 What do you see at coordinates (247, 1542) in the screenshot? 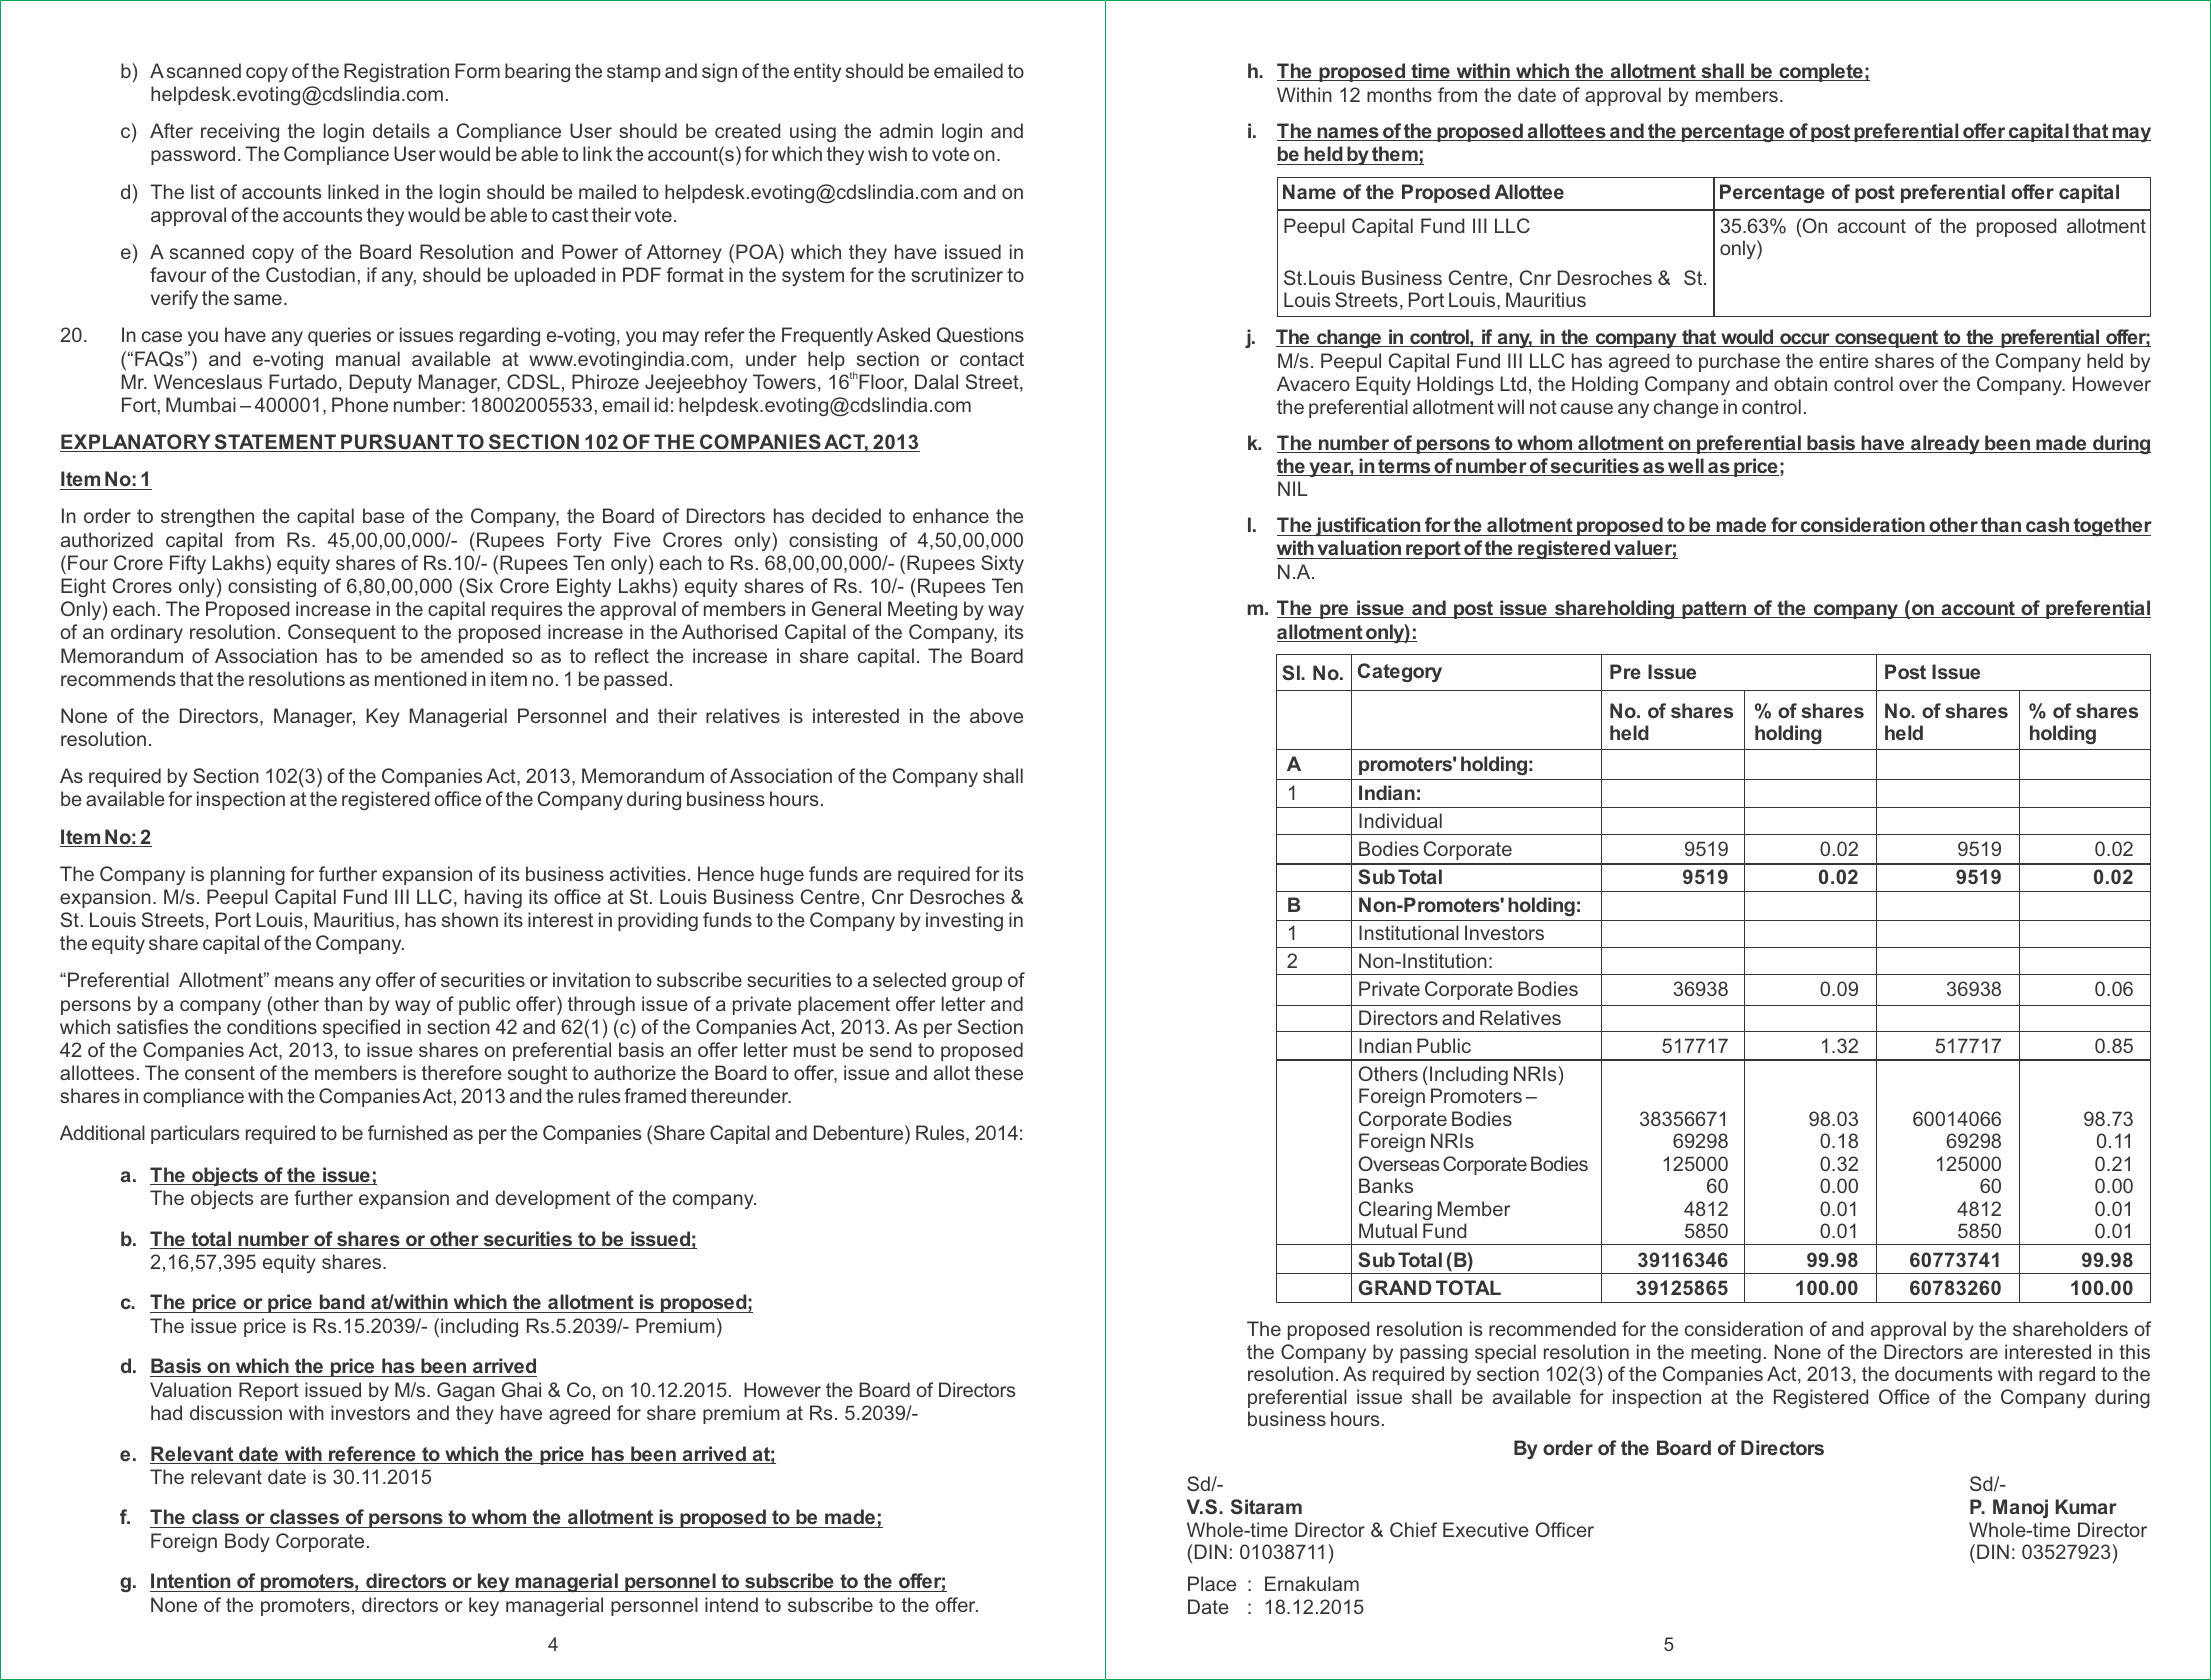
I see `Body` at bounding box center [247, 1542].
